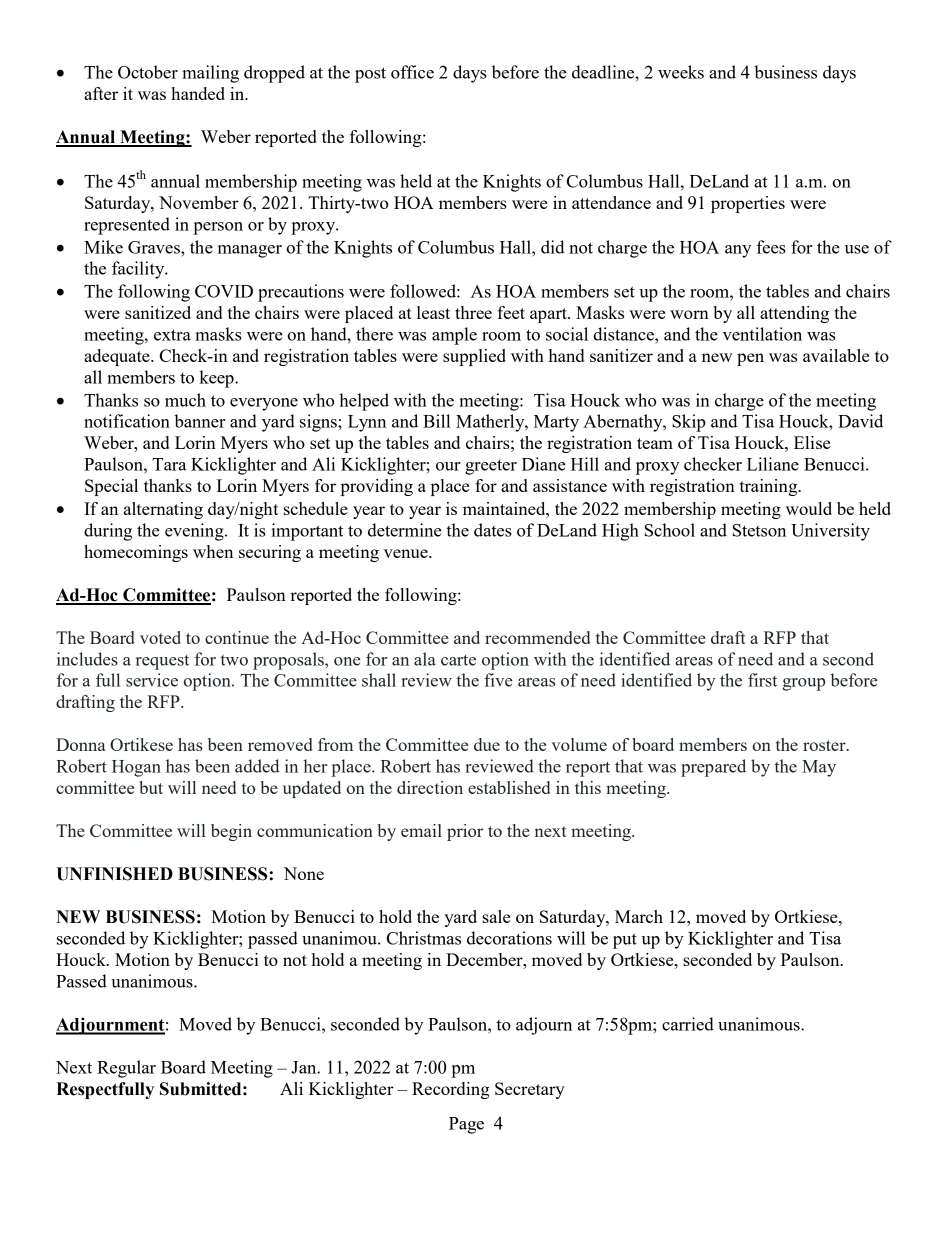 The width and height of the screenshot is (952, 1233). I want to click on Hogan, so click(136, 768).
